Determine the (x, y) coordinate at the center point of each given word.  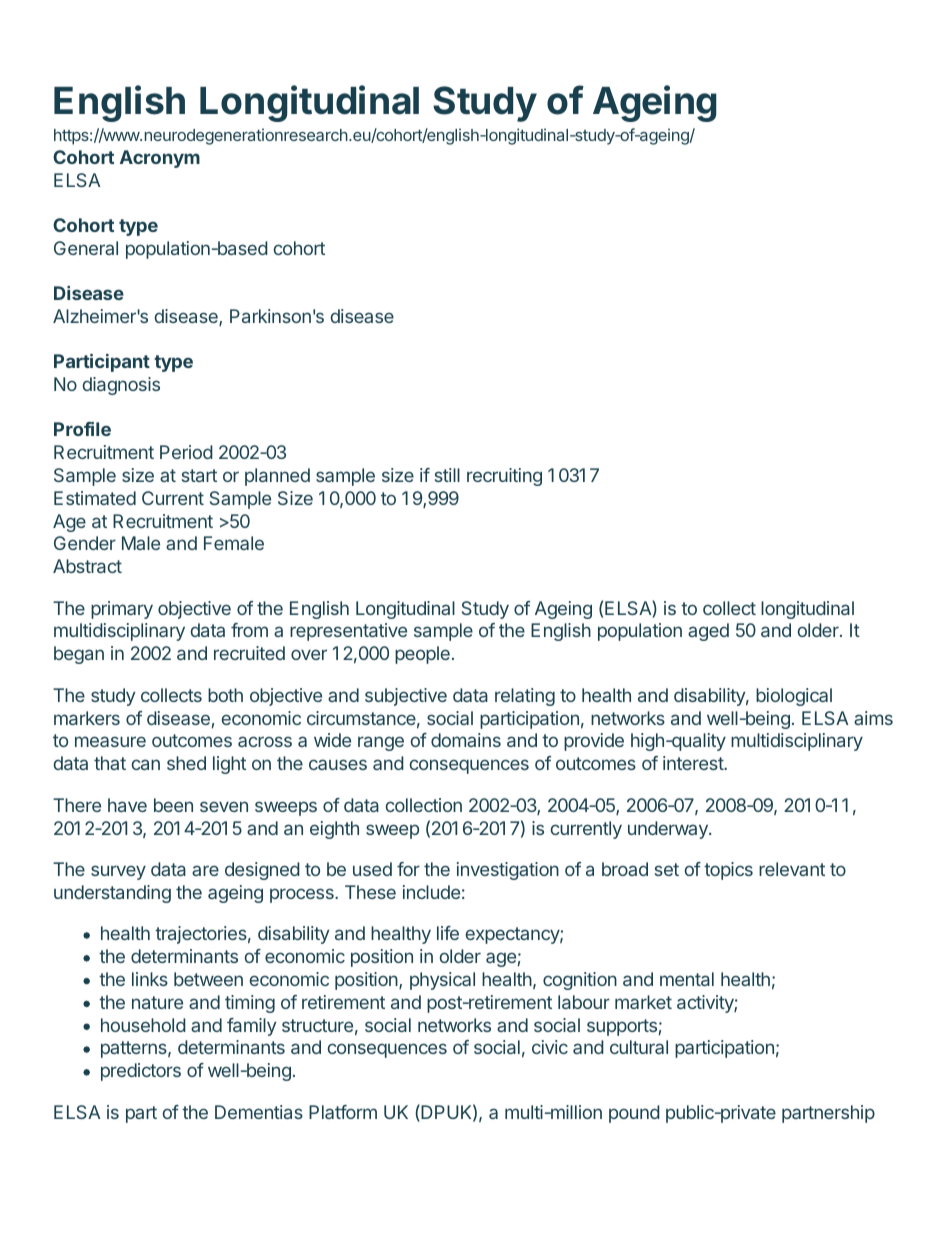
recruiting (504, 477)
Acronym (160, 159)
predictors (141, 1072)
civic (550, 1047)
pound (634, 1114)
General (86, 248)
